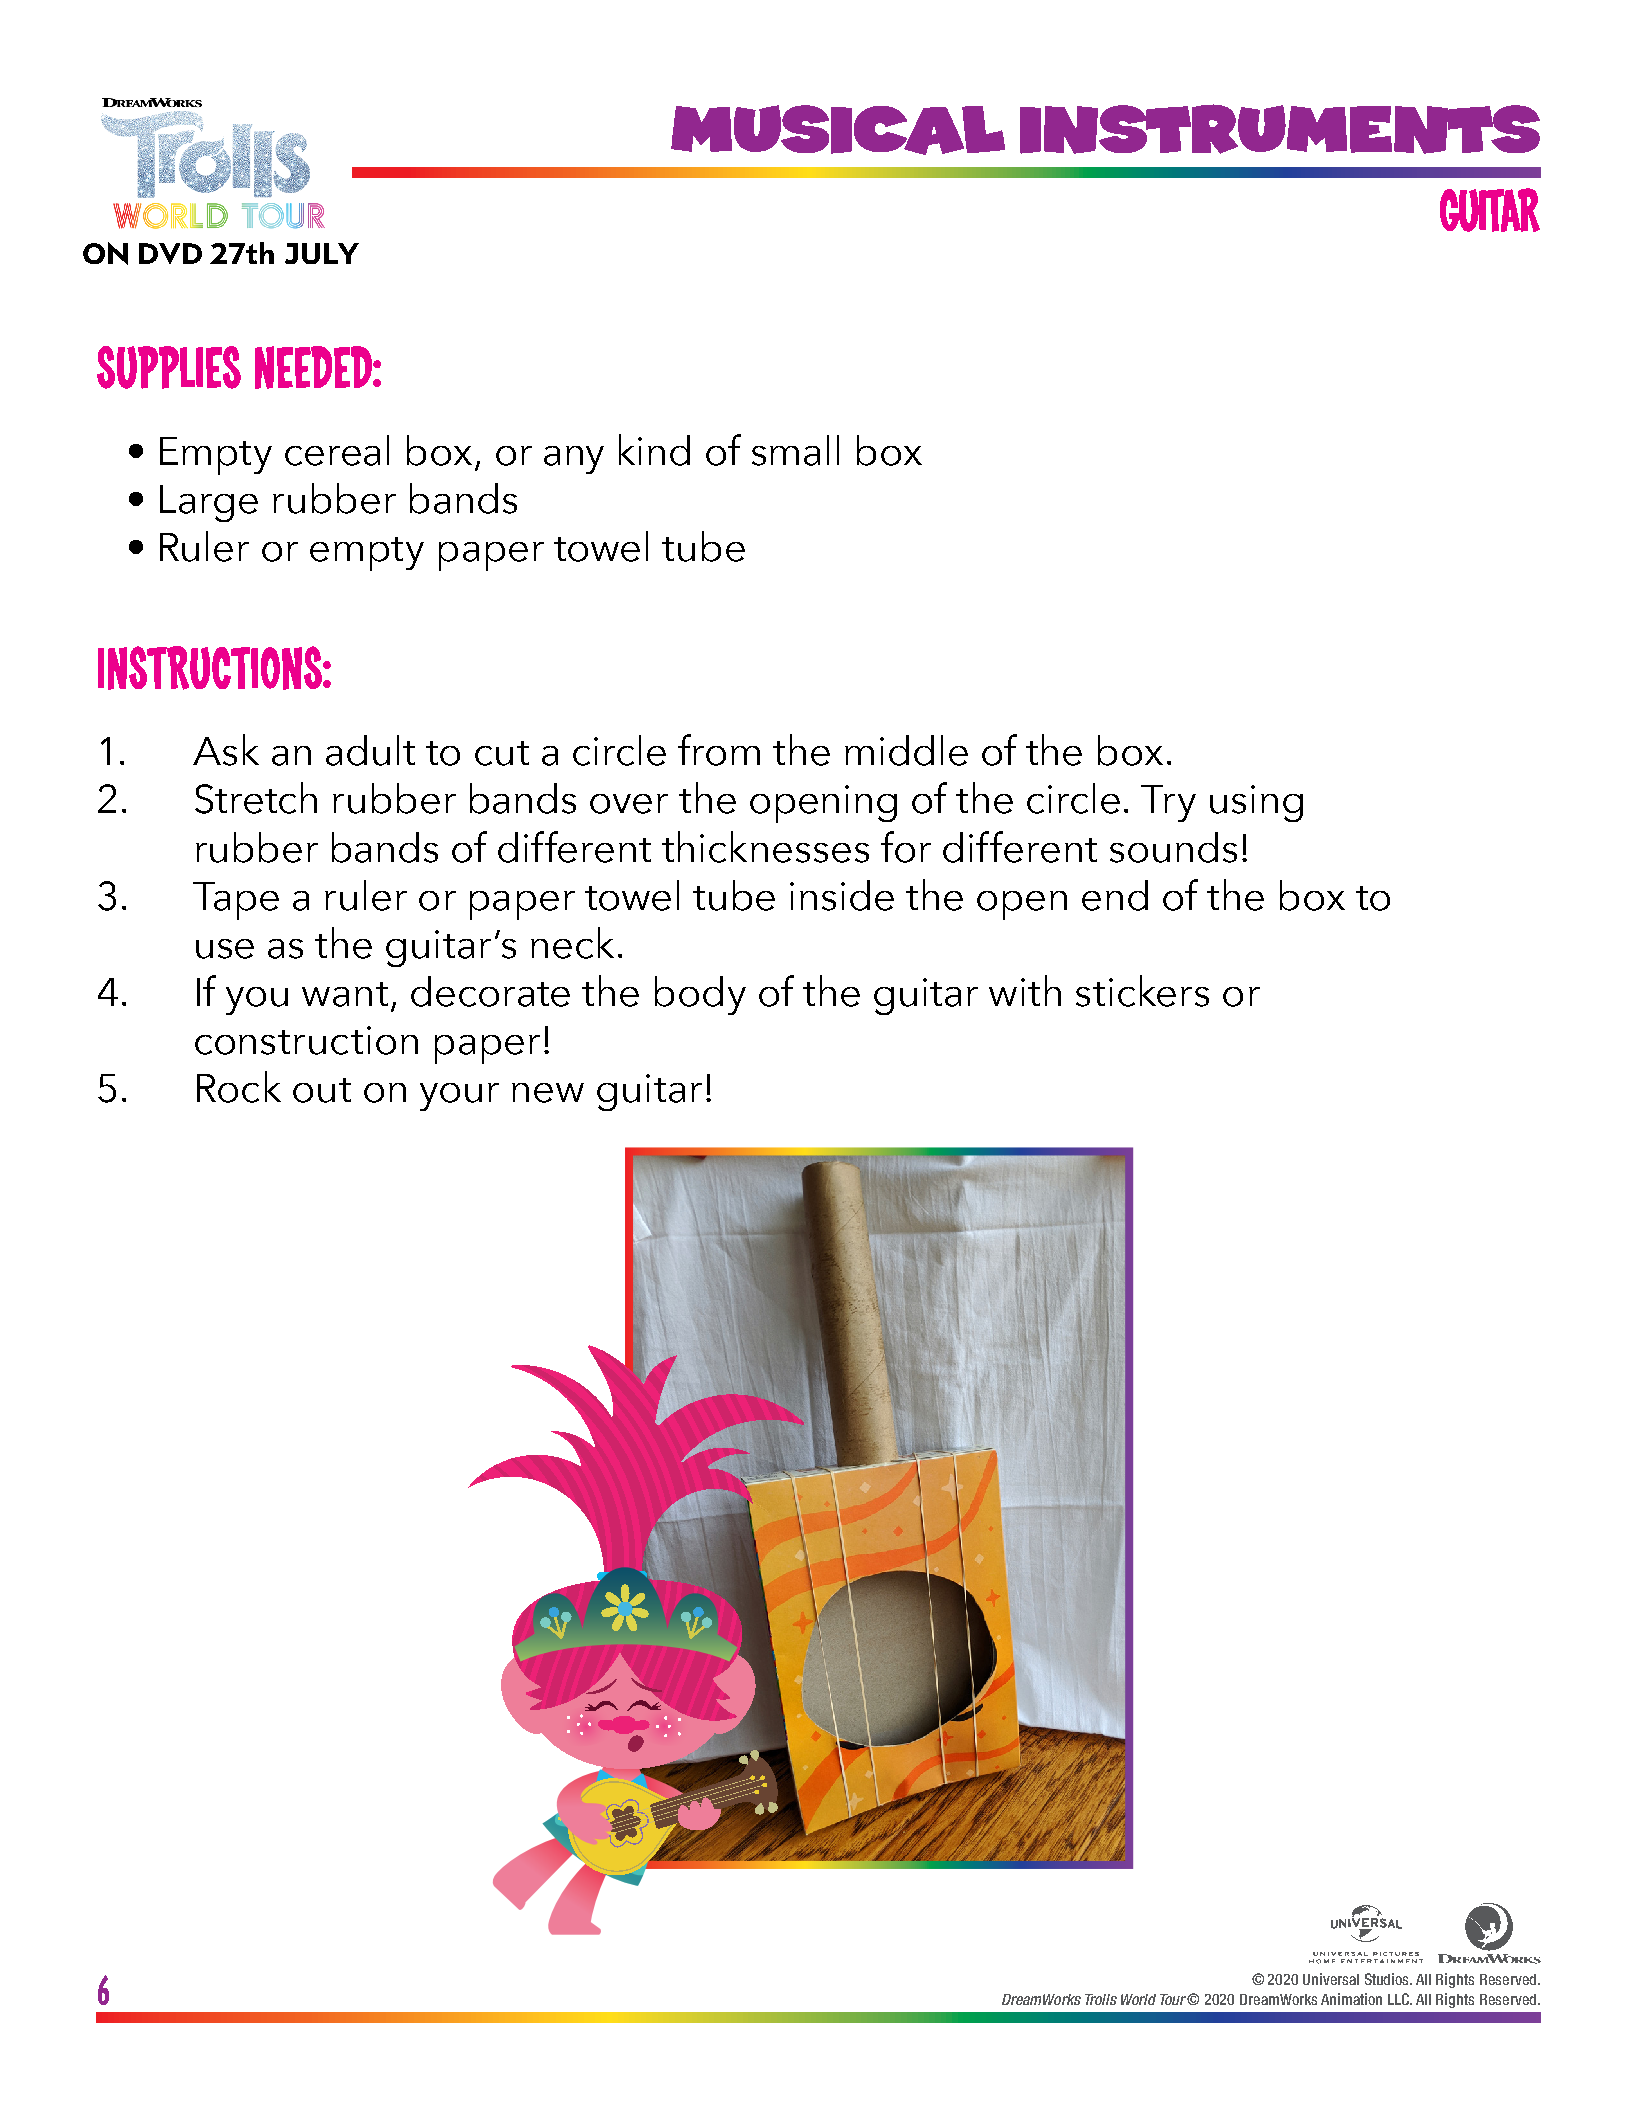 The width and height of the document is (1637, 2119). I want to click on Trolls, so click(1101, 1999).
